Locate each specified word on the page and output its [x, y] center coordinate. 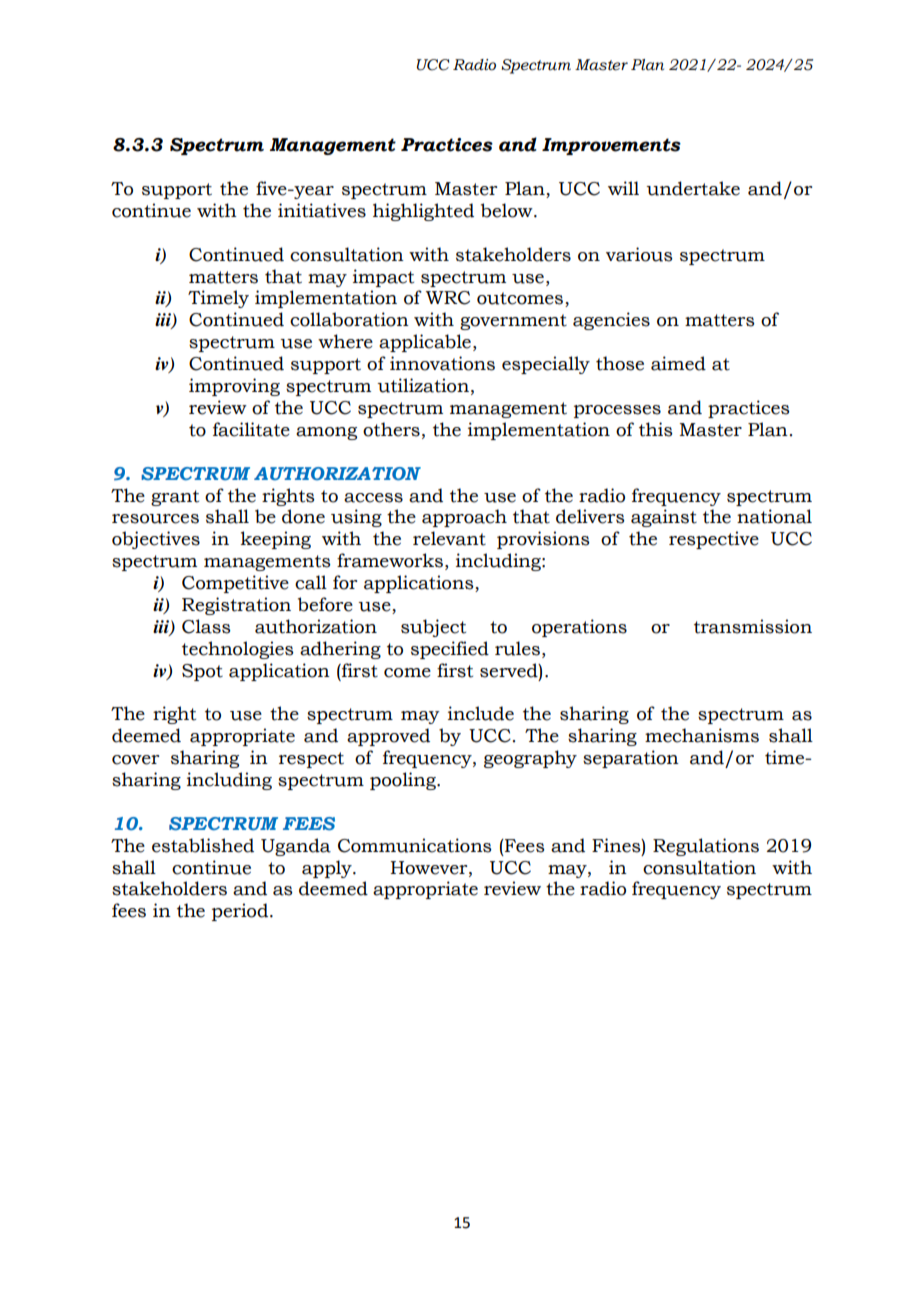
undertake [693, 188]
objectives [156, 540]
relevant [449, 538]
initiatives [322, 210]
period [241, 912]
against [664, 518]
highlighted [423, 212]
